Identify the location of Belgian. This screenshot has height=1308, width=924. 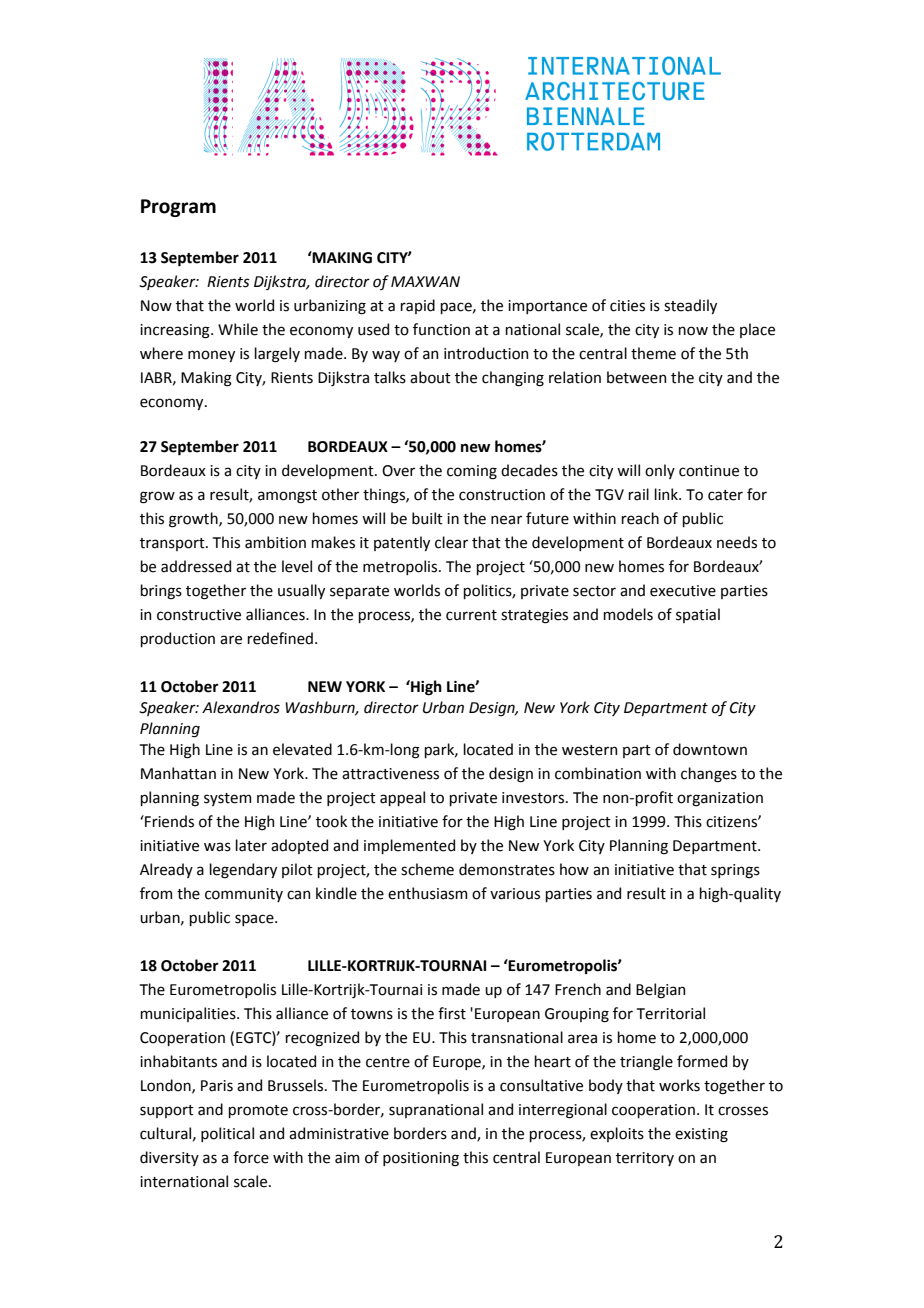
(660, 991).
